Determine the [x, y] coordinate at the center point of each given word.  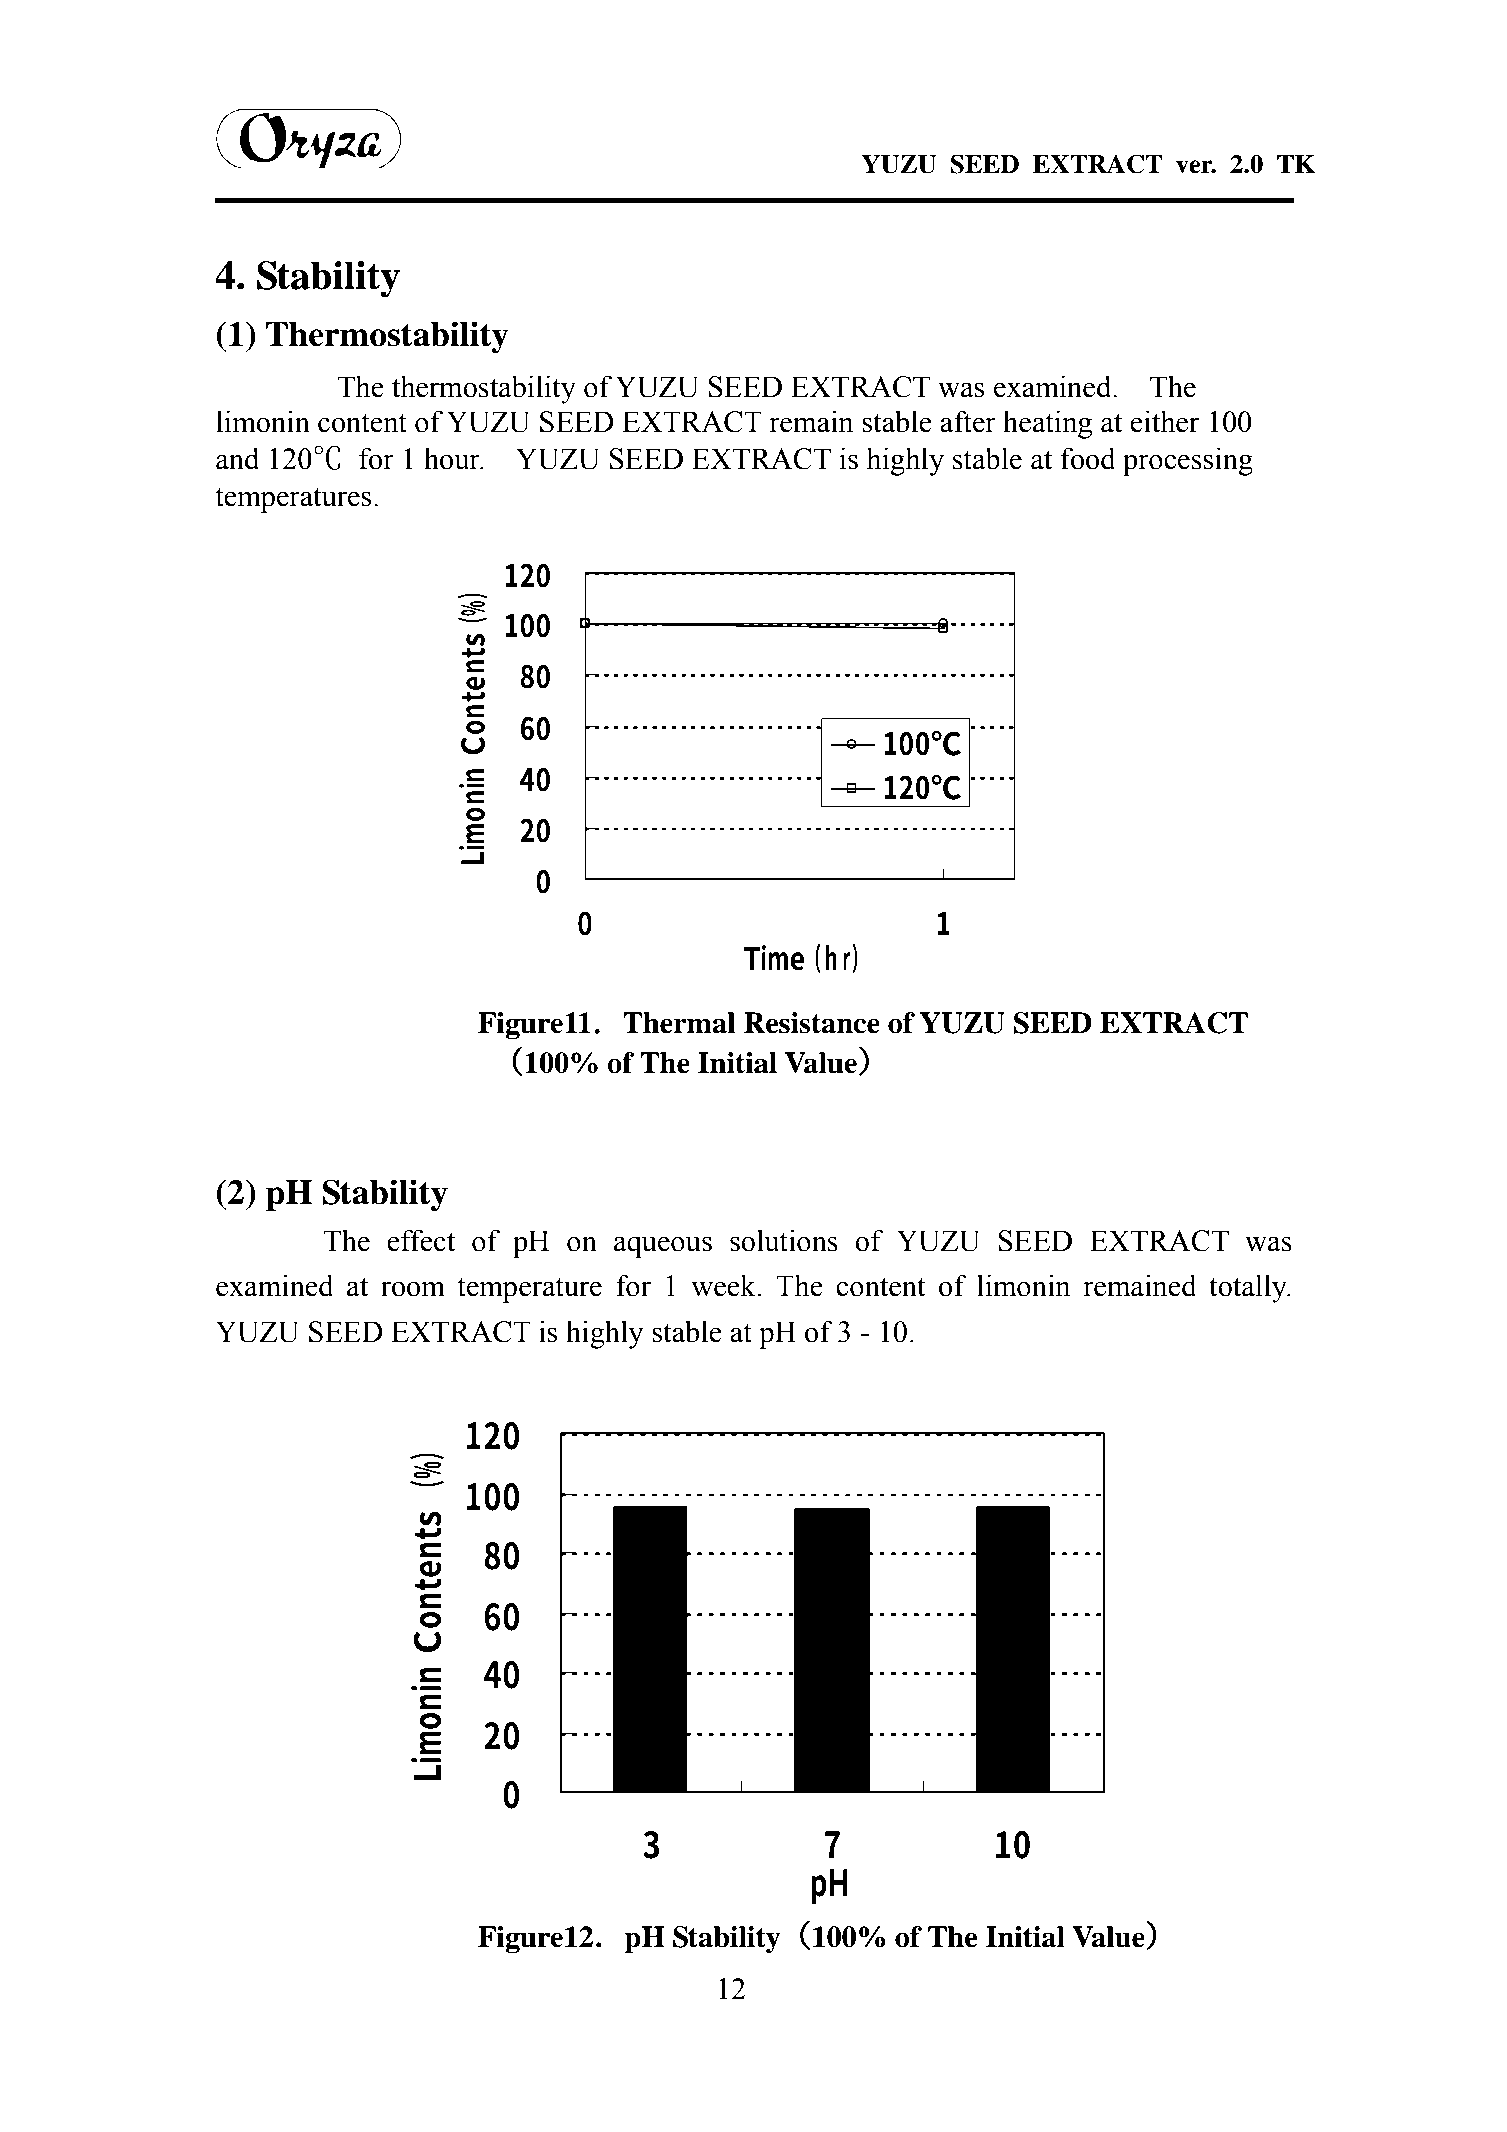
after [968, 421]
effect [421, 1240]
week [724, 1285]
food [1088, 458]
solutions [784, 1240]
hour [453, 458]
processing [1188, 461]
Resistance [812, 1023]
